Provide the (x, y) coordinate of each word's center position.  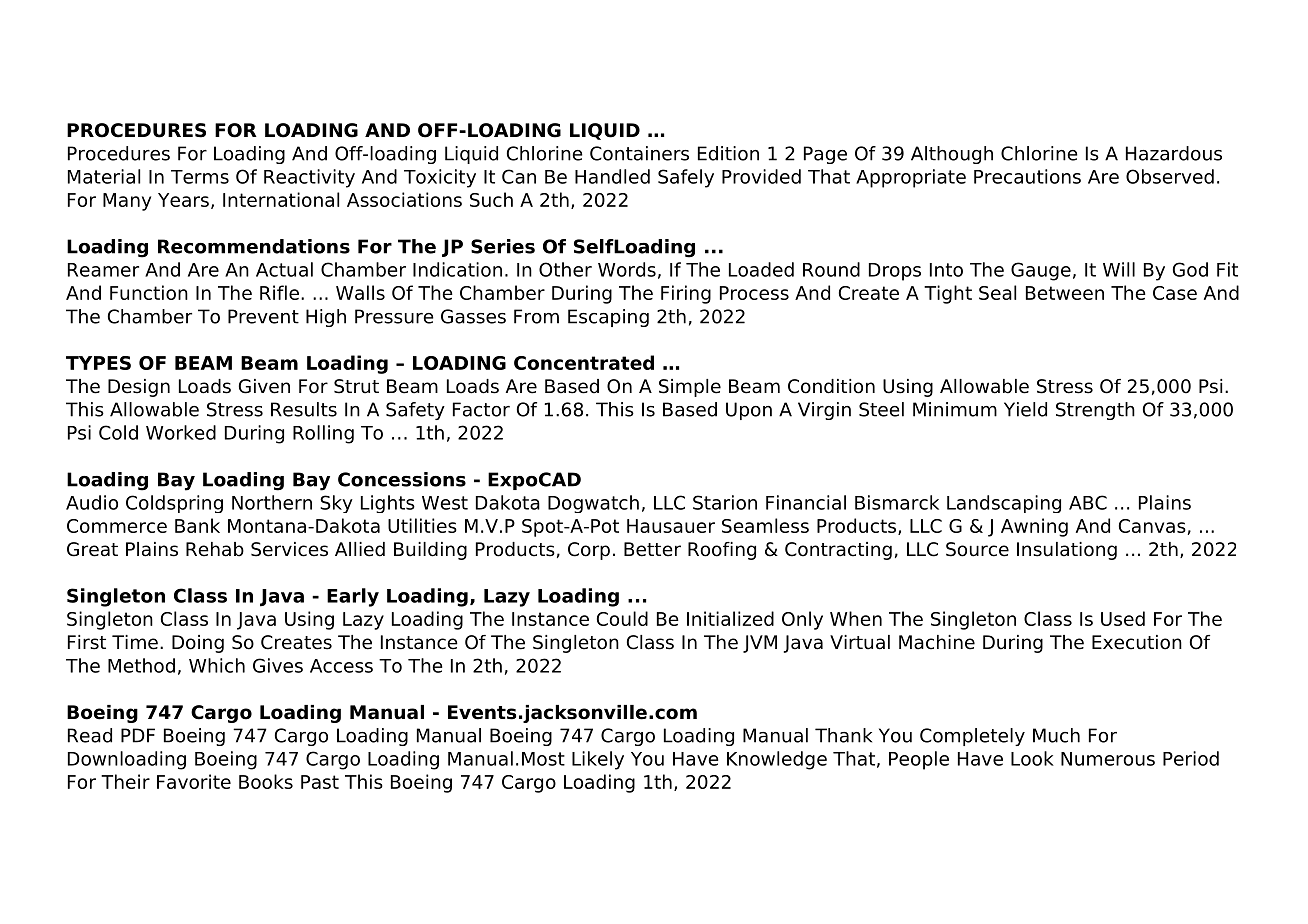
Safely (686, 178)
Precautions (1027, 176)
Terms (200, 177)
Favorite (194, 781)
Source (977, 549)
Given (264, 386)
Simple (690, 388)
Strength (1095, 411)
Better (652, 549)
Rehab (215, 549)
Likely (598, 760)
